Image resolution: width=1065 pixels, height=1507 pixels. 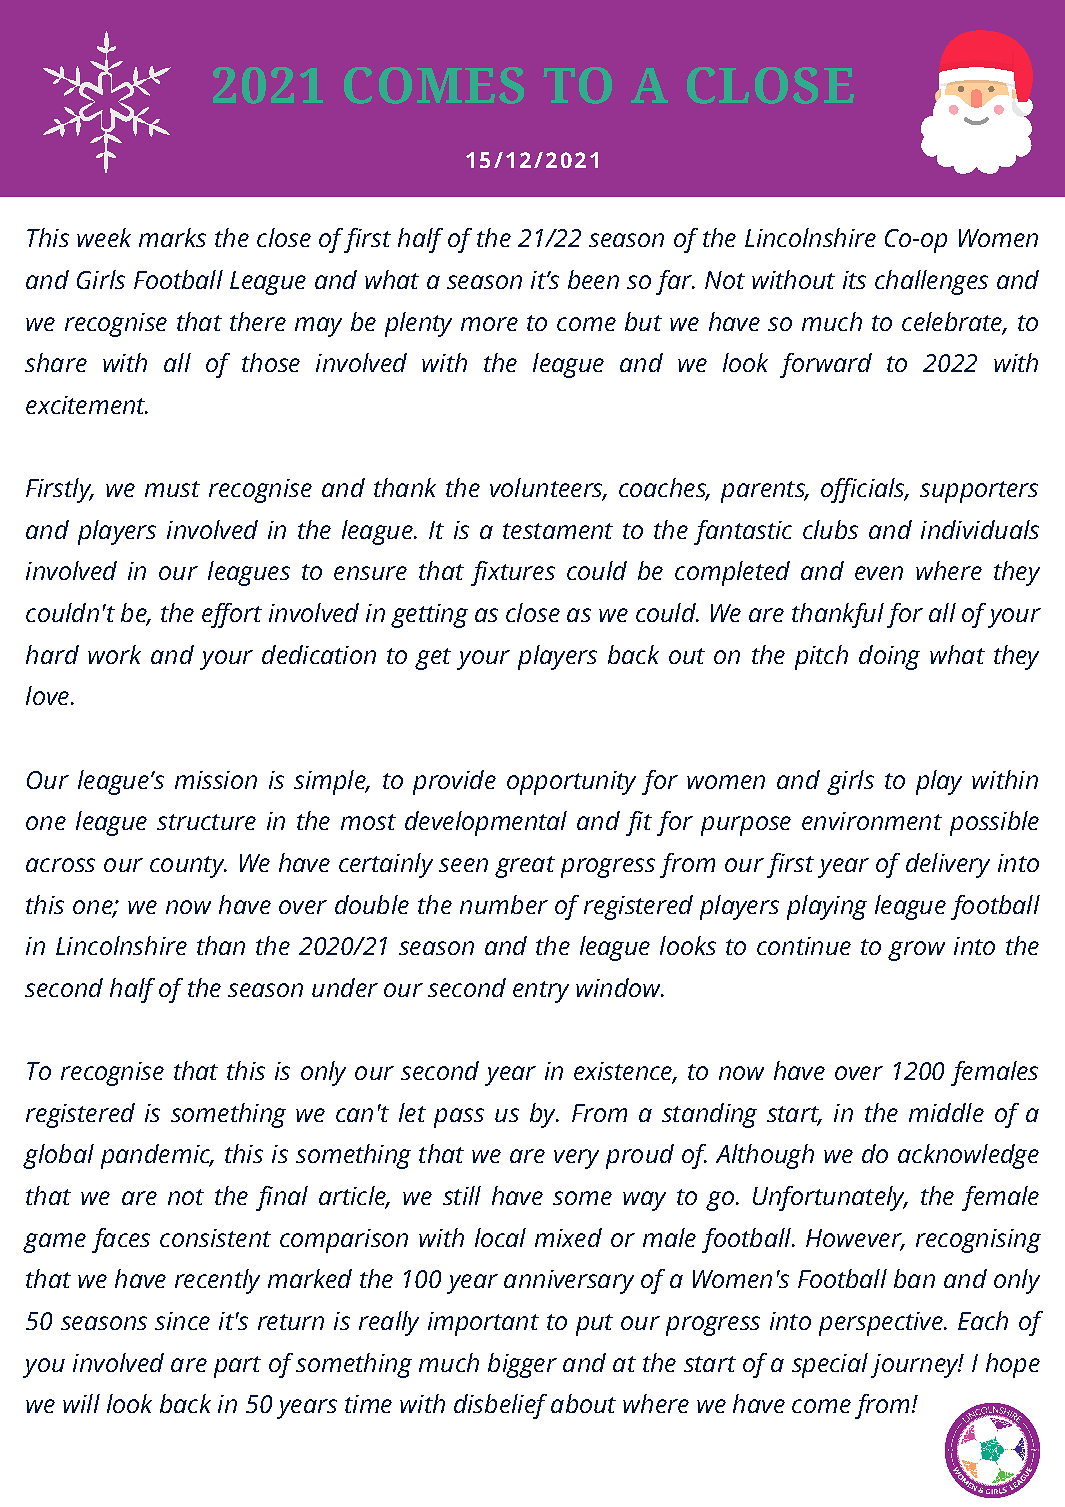 What do you see at coordinates (522, 1365) in the image?
I see `bigger` at bounding box center [522, 1365].
